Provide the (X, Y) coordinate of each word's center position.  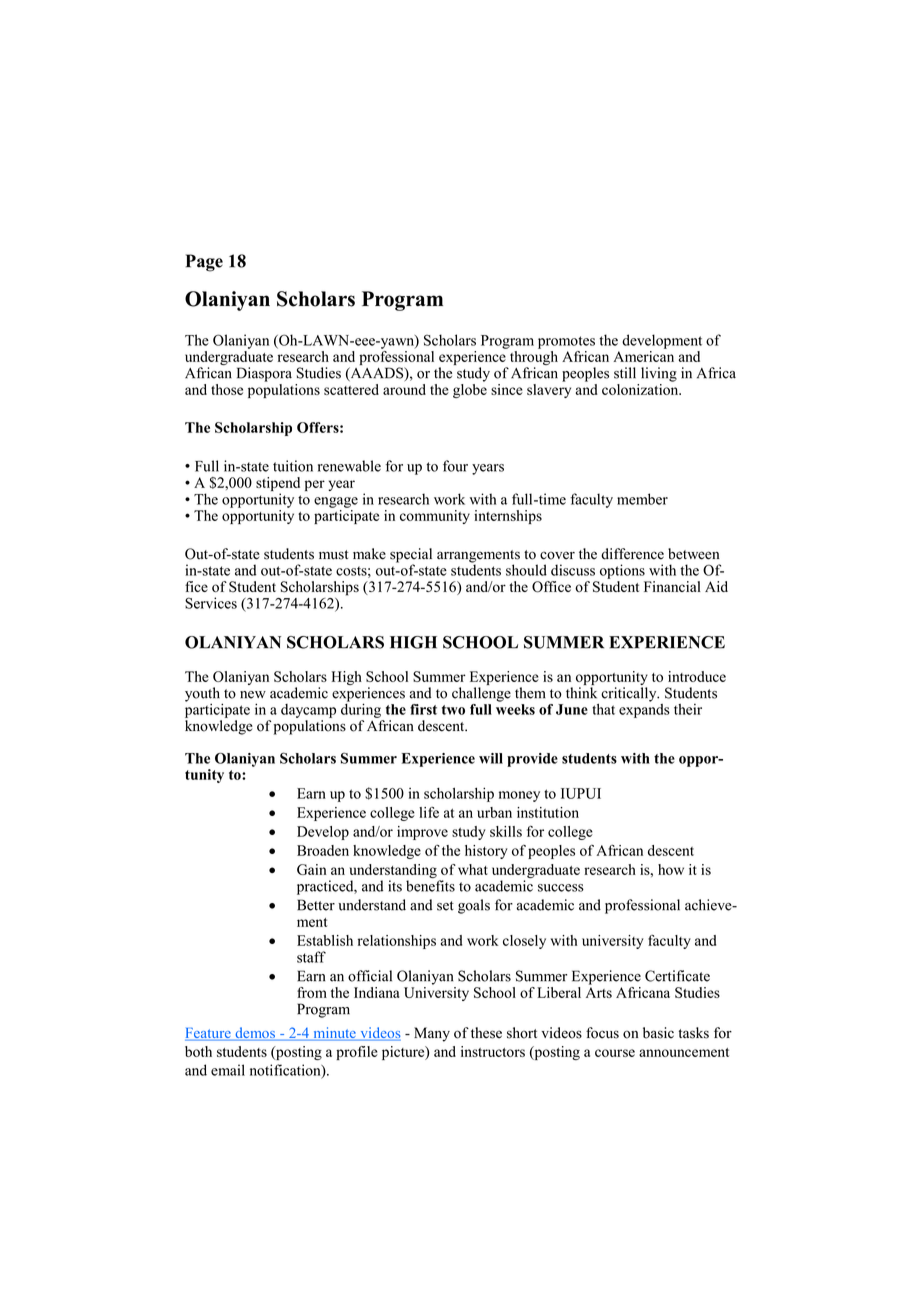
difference (632, 554)
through (532, 358)
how (671, 869)
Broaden (323, 850)
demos (255, 1034)
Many (432, 1034)
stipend (278, 485)
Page (204, 263)
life (429, 812)
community (435, 517)
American (643, 355)
